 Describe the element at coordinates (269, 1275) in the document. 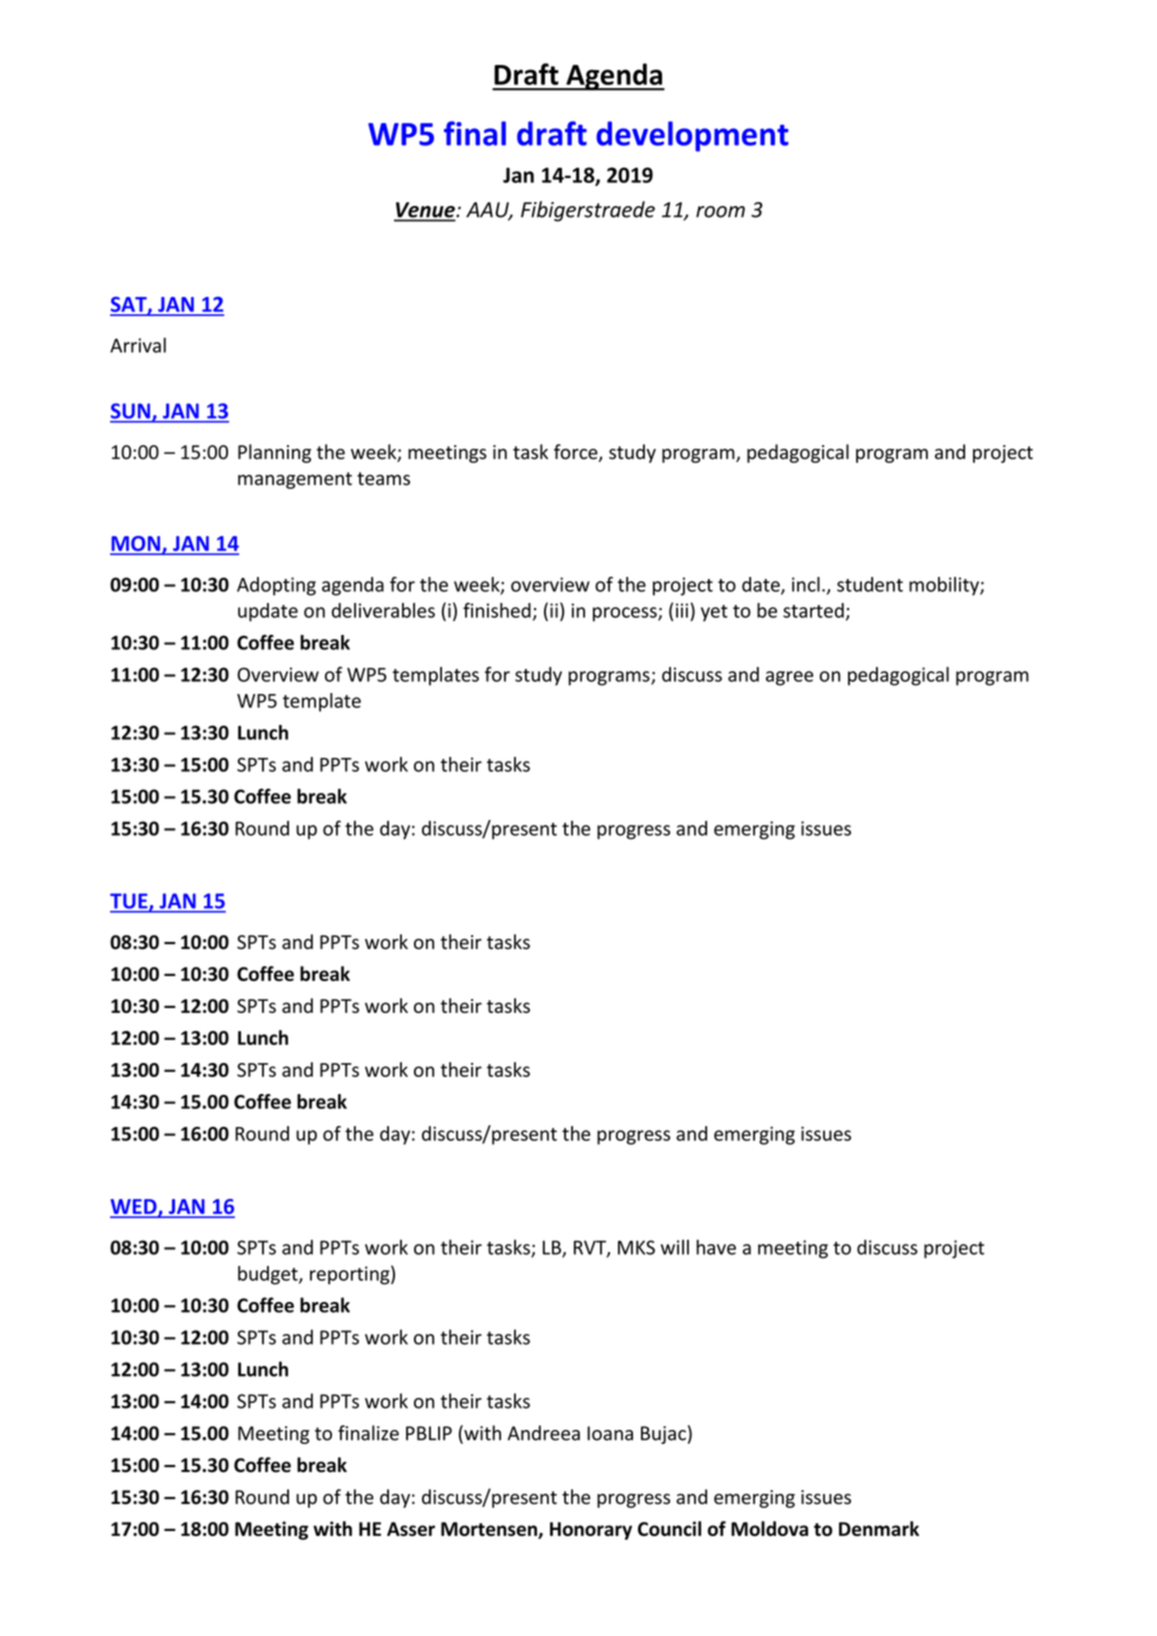

I see `budget` at that location.
